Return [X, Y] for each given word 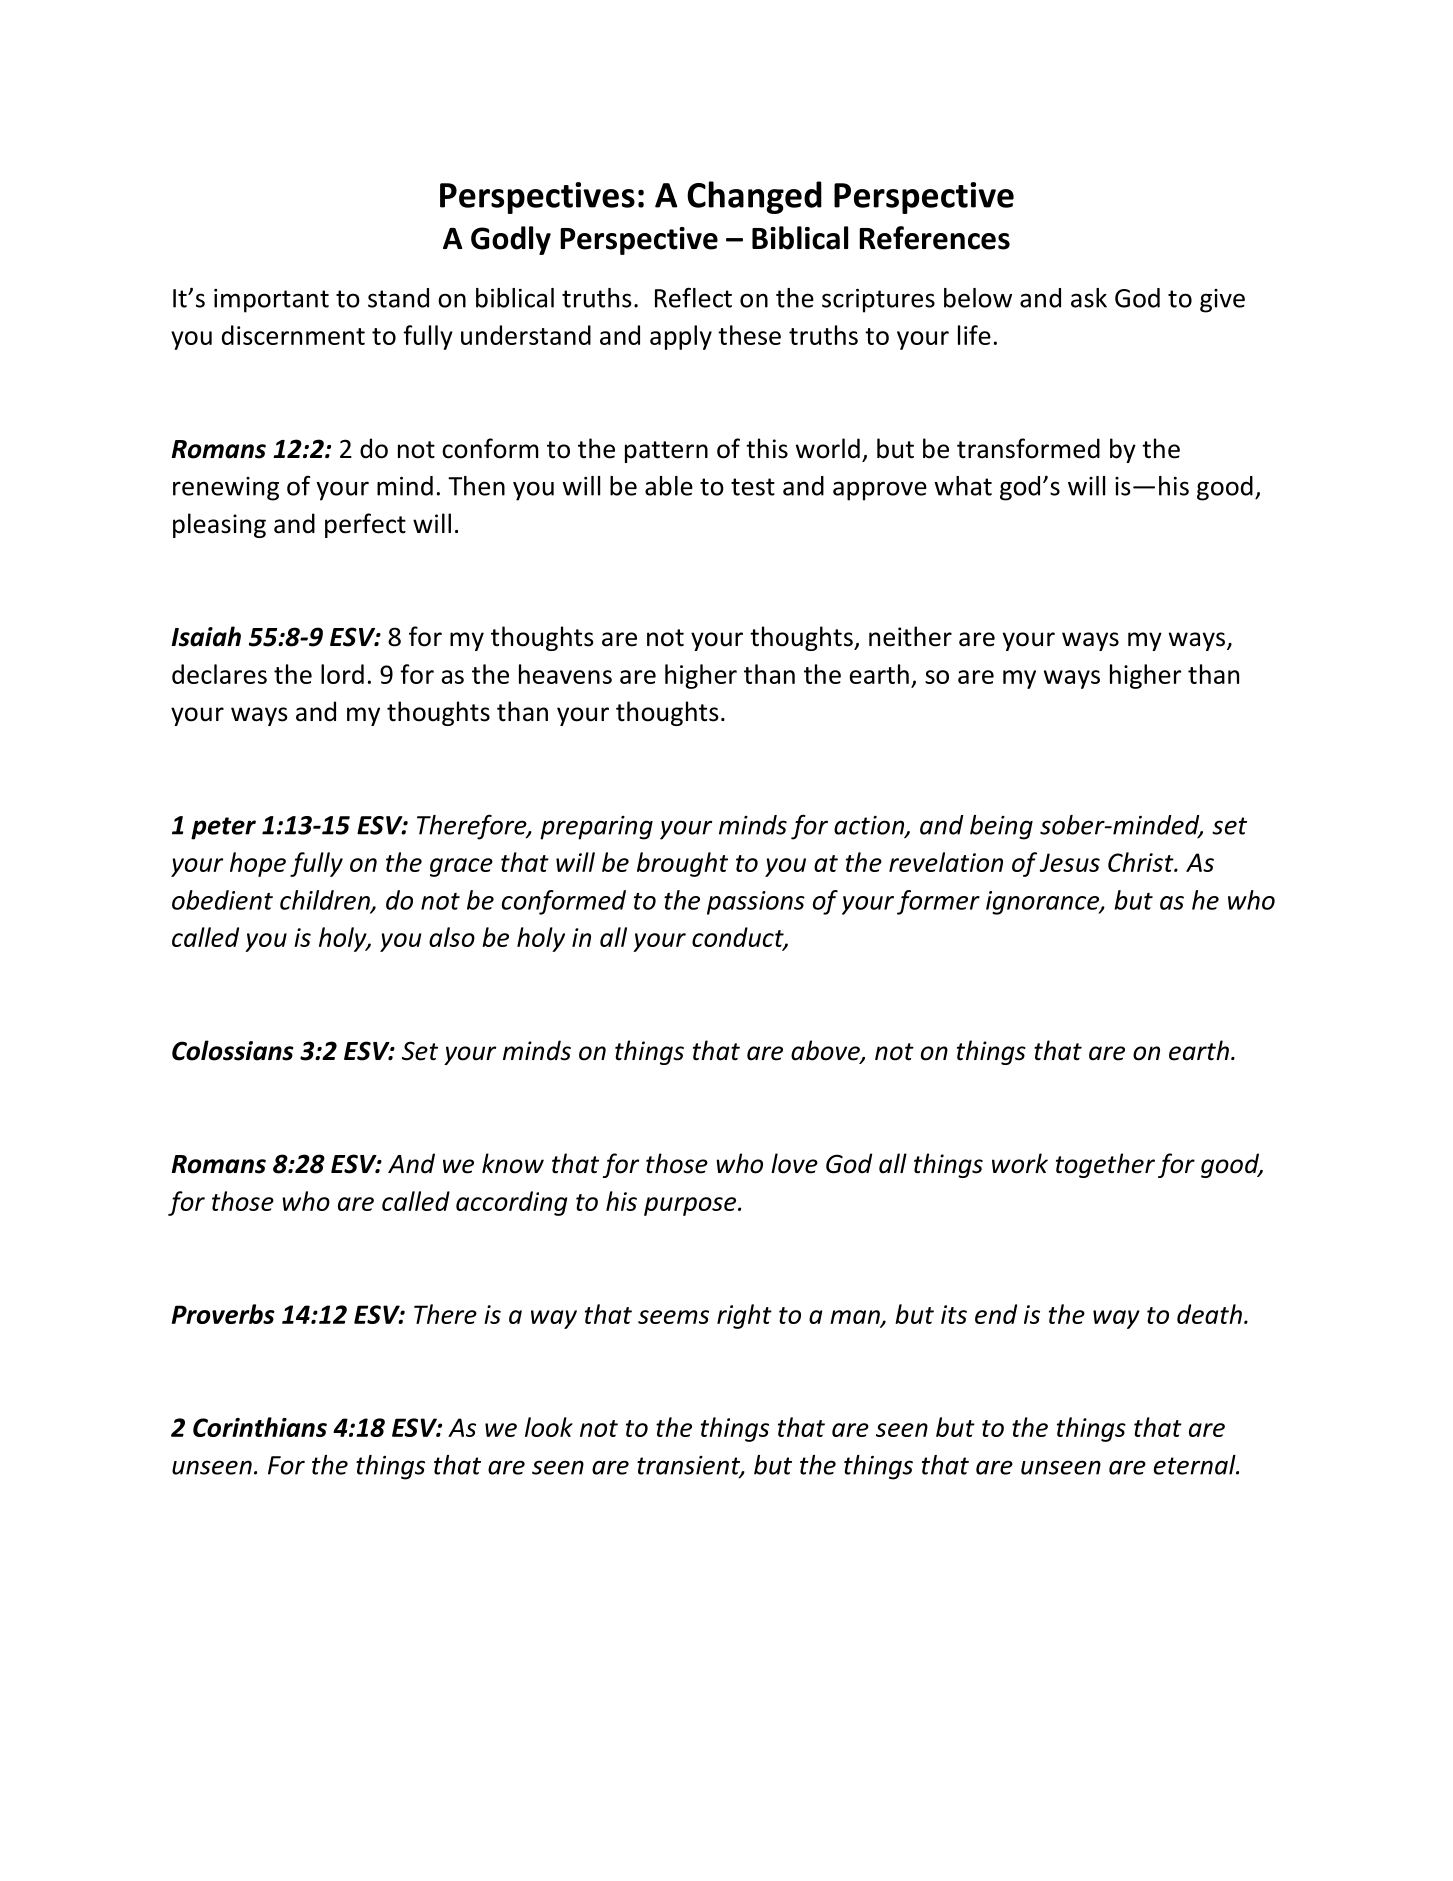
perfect [365, 525]
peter [223, 828]
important [271, 301]
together [1105, 1165]
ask [1089, 298]
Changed [754, 197]
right [744, 1316]
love [794, 1163]
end [996, 1314]
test [753, 487]
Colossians [232, 1050]
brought [682, 864]
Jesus [1070, 862]
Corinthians [260, 1427]
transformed [1028, 448]
